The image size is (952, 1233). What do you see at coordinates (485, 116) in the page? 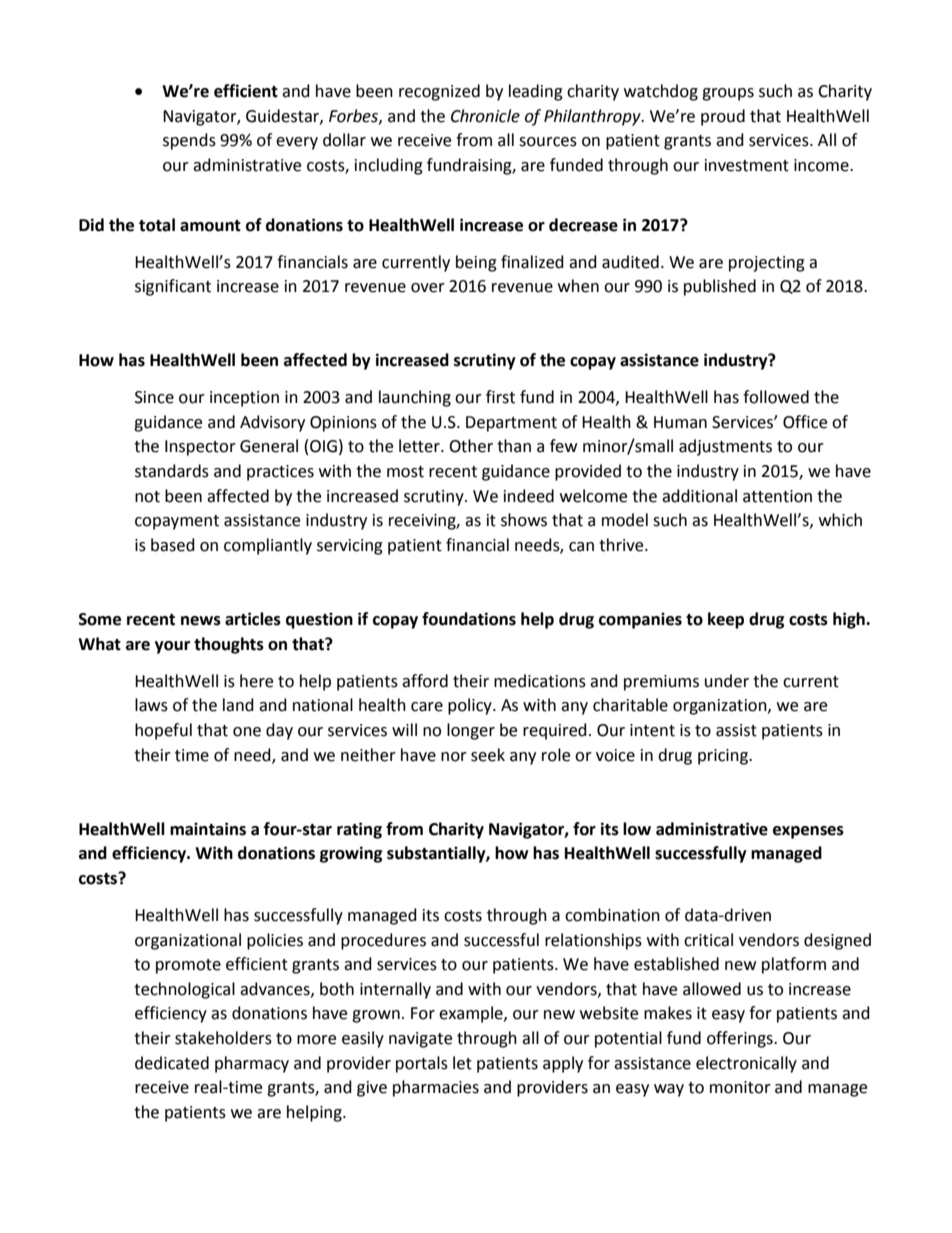
I see `Chronicle` at bounding box center [485, 116].
